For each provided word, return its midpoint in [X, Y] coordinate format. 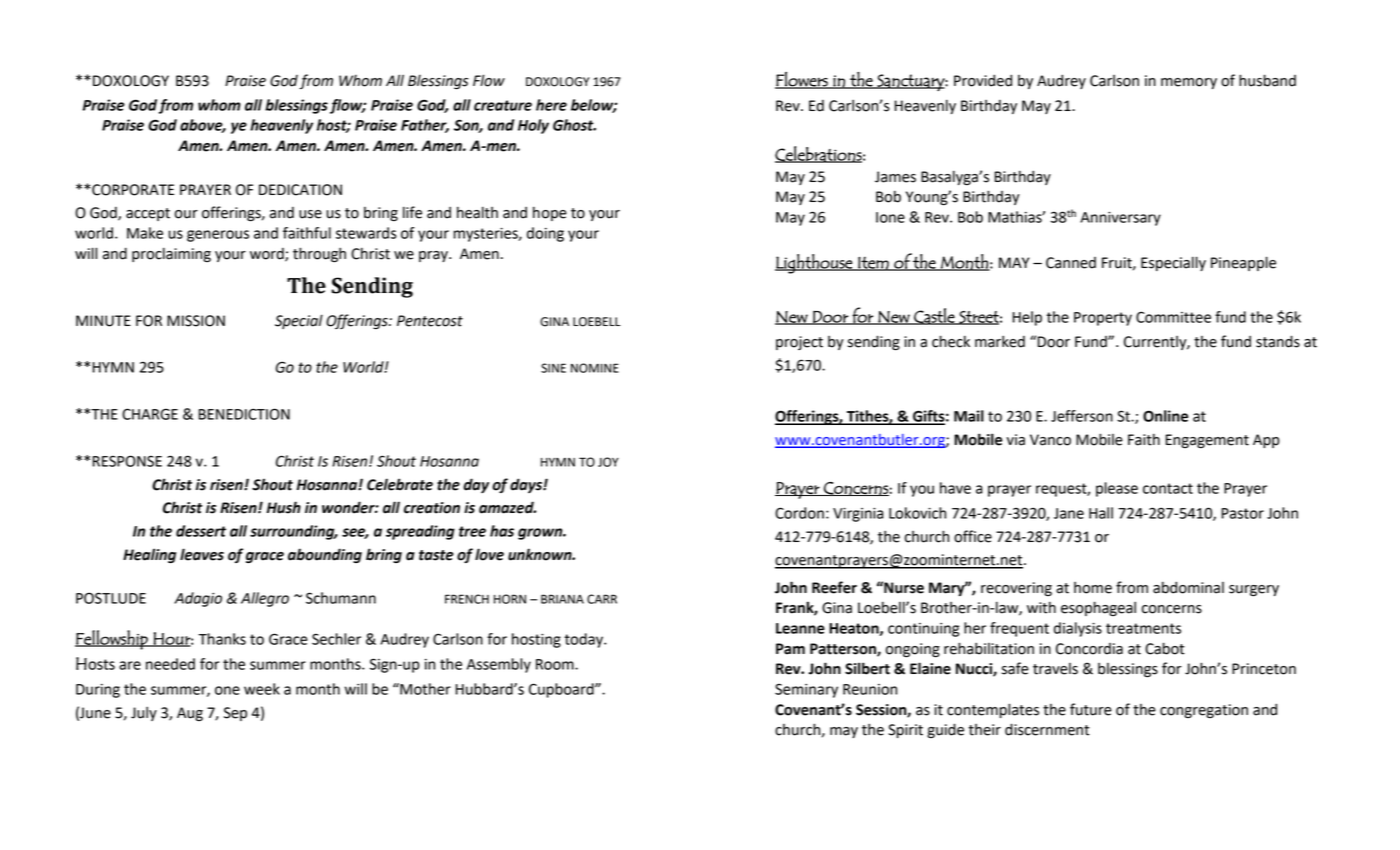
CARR [602, 599]
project [799, 343]
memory [1189, 83]
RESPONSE [127, 461]
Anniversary [1120, 219]
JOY [608, 462]
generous [218, 236]
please [1117, 489]
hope [550, 213]
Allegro [265, 599]
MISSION [196, 321]
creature [503, 105]
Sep [235, 714]
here [551, 105]
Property [1103, 319]
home [1093, 588]
